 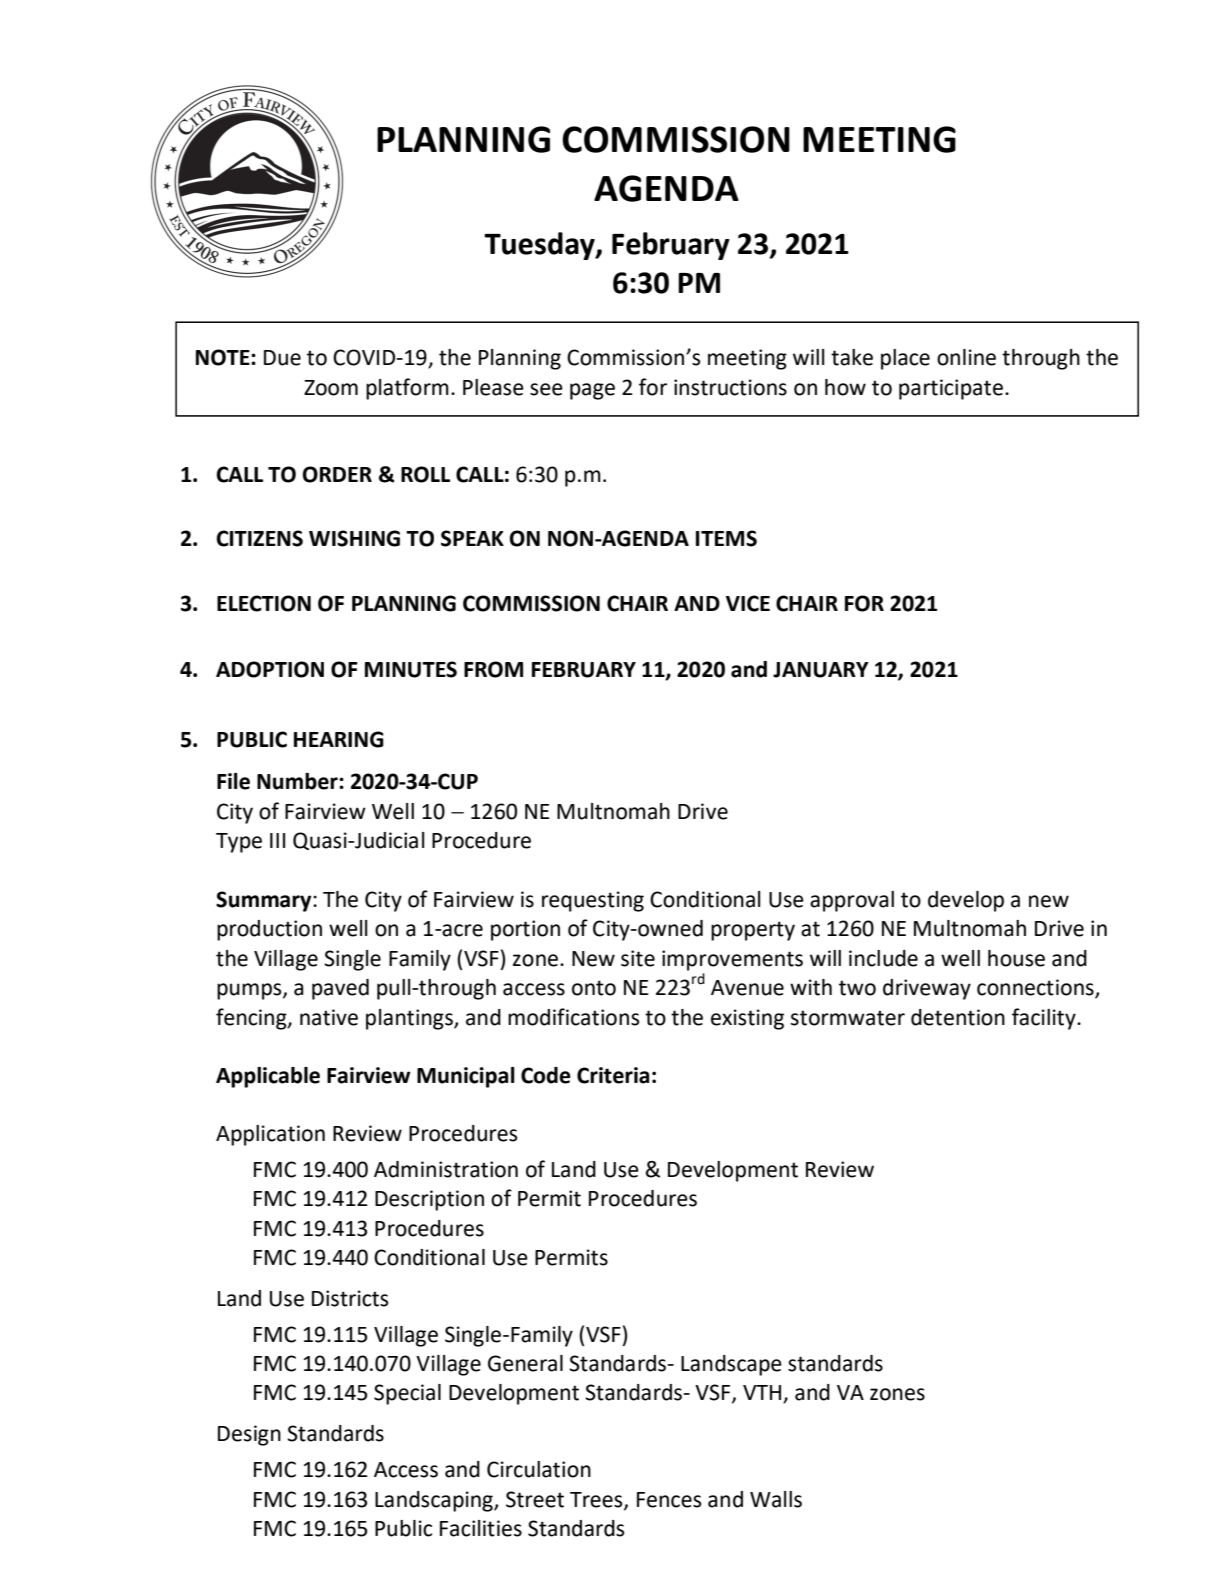 What do you see at coordinates (613, 1075) in the screenshot?
I see `Criteria` at bounding box center [613, 1075].
